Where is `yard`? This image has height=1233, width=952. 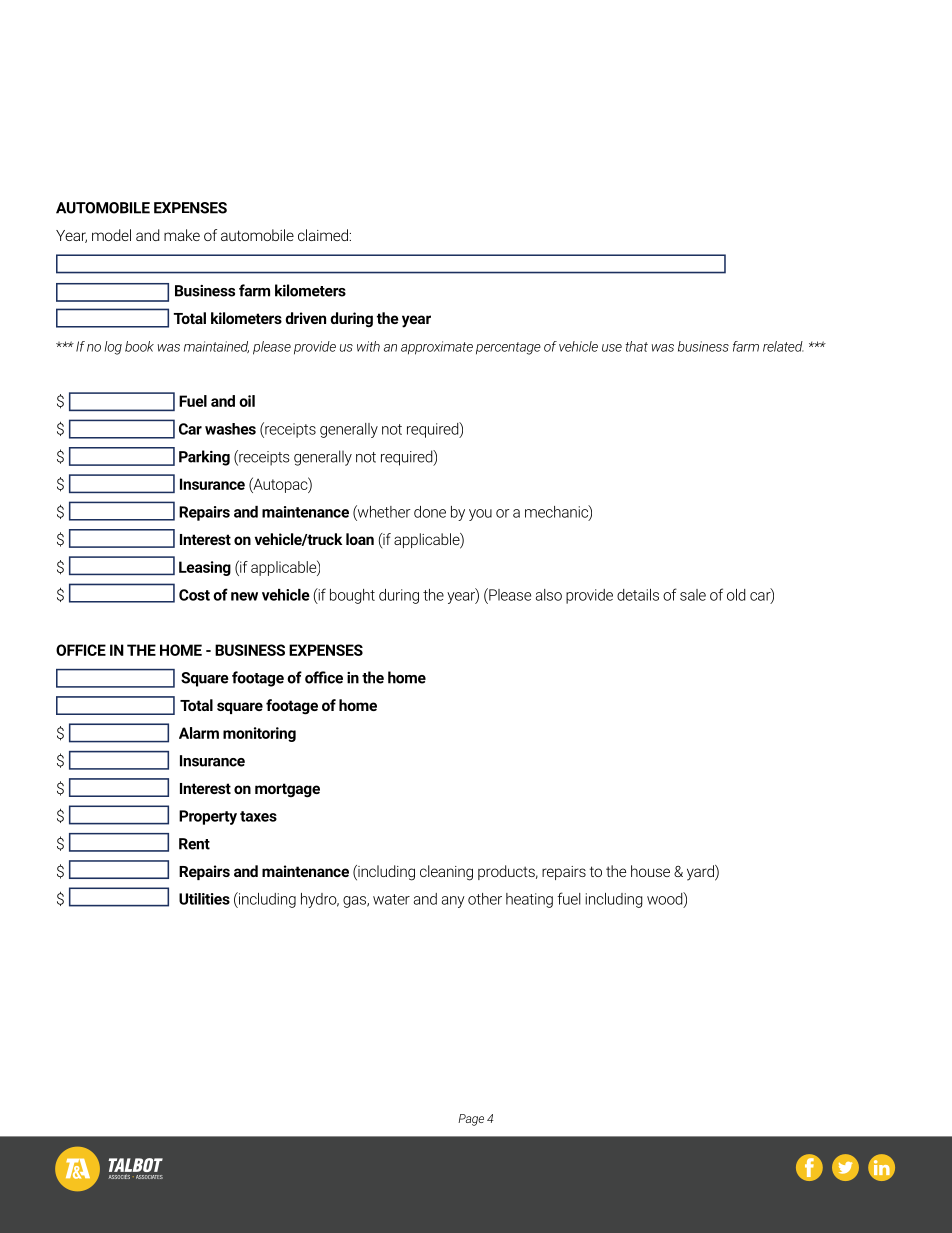
yard is located at coordinates (701, 873).
